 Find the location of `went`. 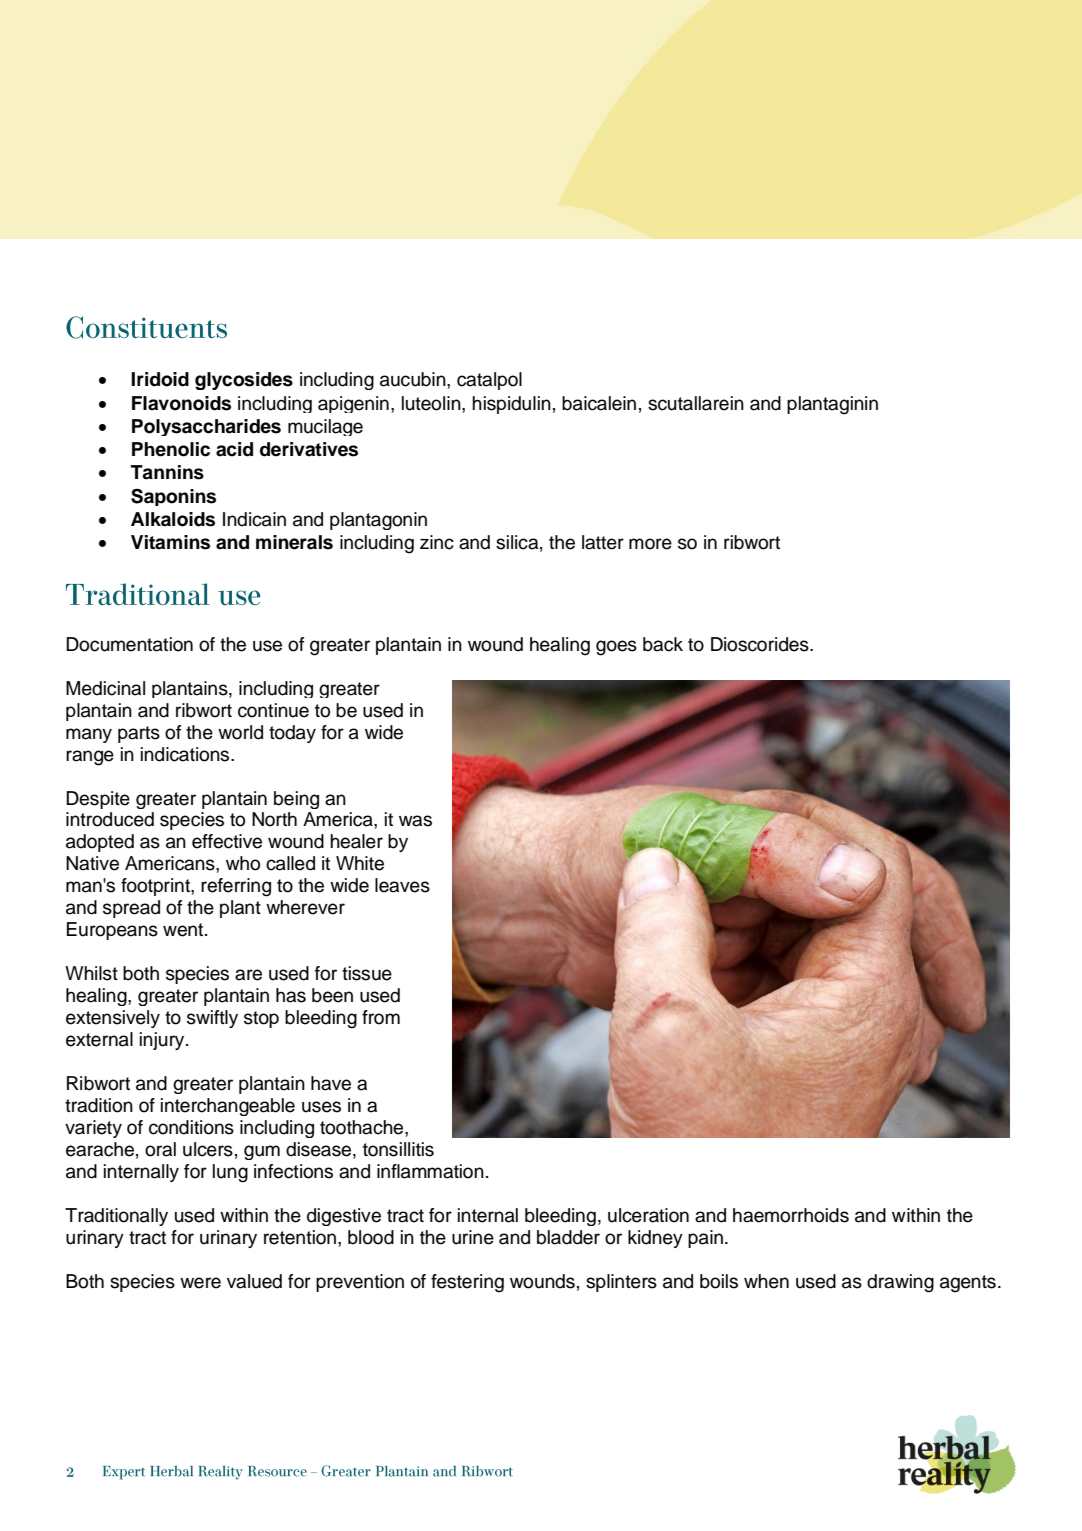

went is located at coordinates (184, 930).
